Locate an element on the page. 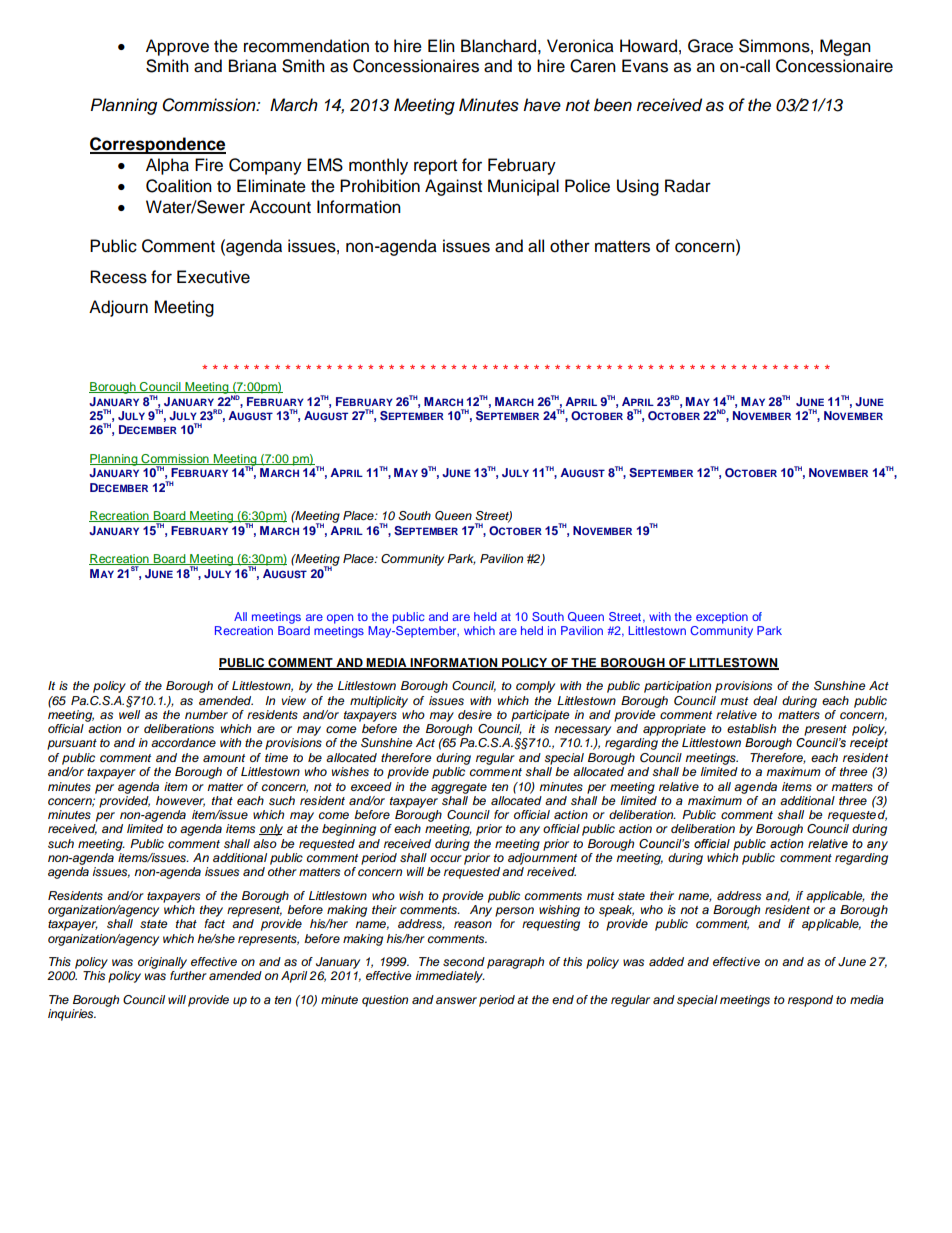  deal is located at coordinates (765, 700).
